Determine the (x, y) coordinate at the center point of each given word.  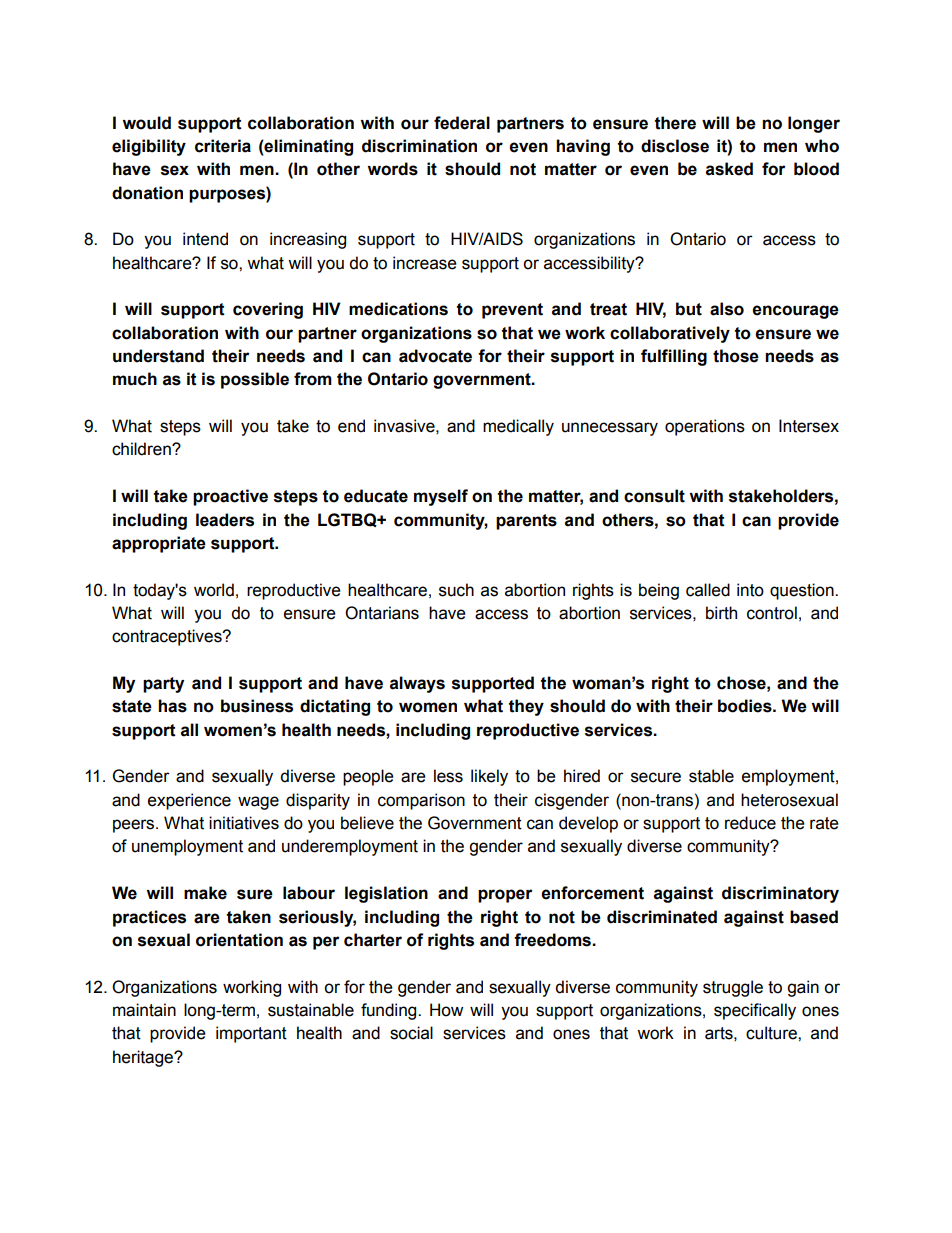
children (142, 449)
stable (711, 776)
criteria (223, 146)
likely (489, 777)
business (257, 706)
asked (729, 169)
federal (462, 123)
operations (705, 427)
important (251, 1034)
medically (518, 427)
